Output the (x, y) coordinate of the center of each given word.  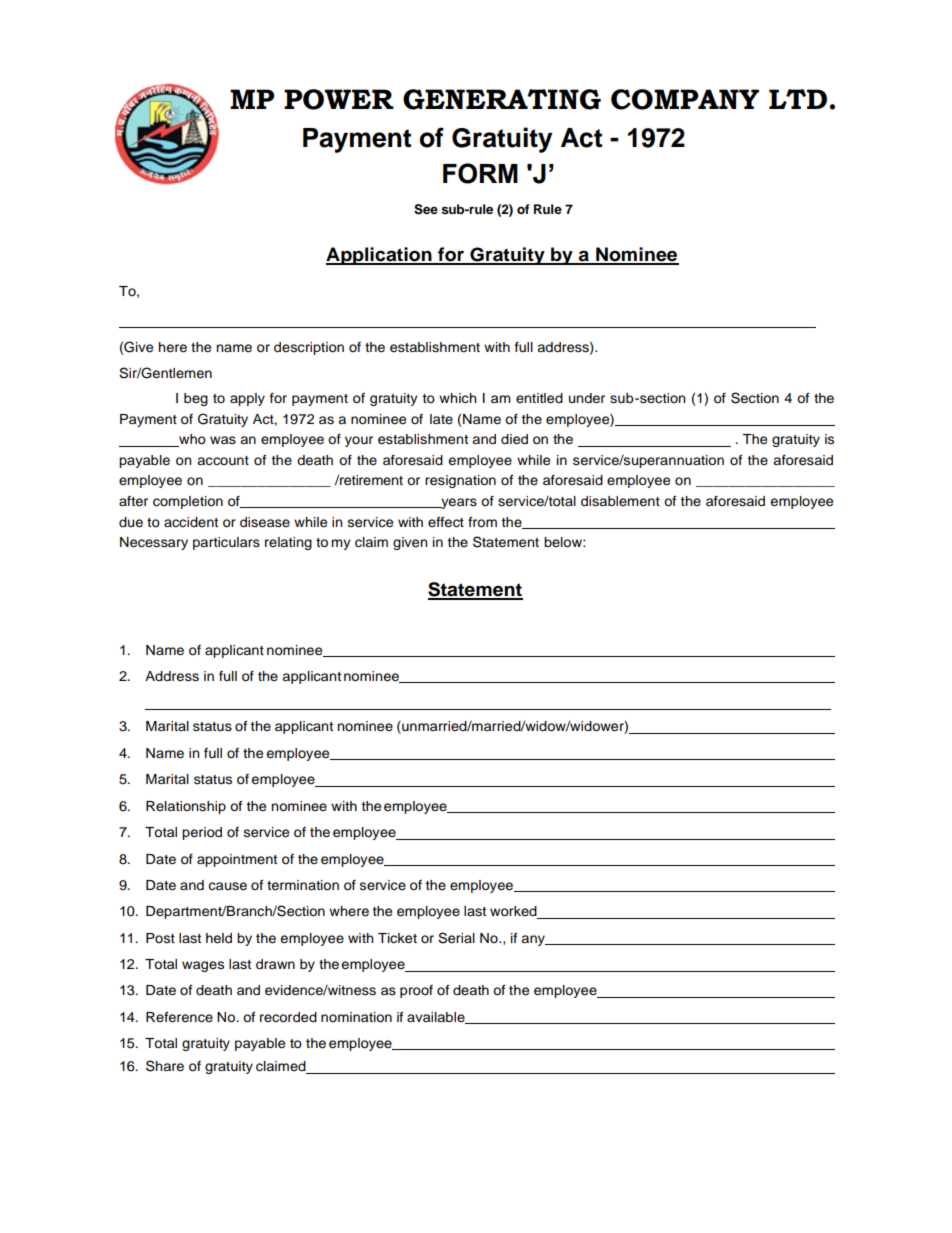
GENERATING (502, 99)
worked (514, 912)
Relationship (186, 807)
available (437, 1018)
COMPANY (685, 99)
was (223, 440)
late (441, 419)
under (587, 398)
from (482, 522)
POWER (339, 99)
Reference (179, 1017)
